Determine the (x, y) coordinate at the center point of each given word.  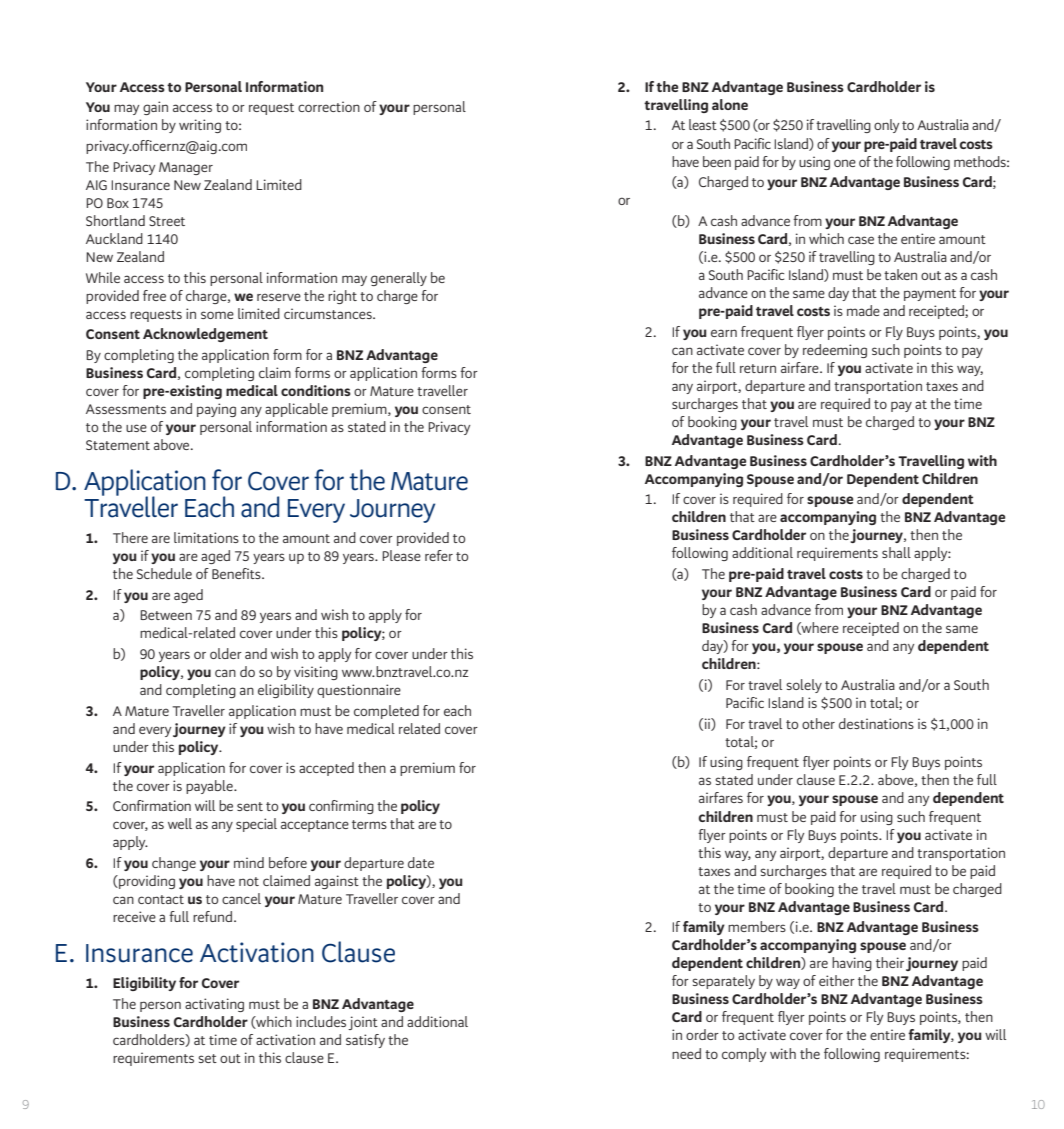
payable (210, 787)
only (886, 126)
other (818, 723)
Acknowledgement (205, 335)
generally (399, 279)
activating (214, 1005)
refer (439, 555)
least (703, 124)
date (421, 862)
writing (200, 126)
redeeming (835, 351)
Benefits (237, 573)
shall (896, 552)
